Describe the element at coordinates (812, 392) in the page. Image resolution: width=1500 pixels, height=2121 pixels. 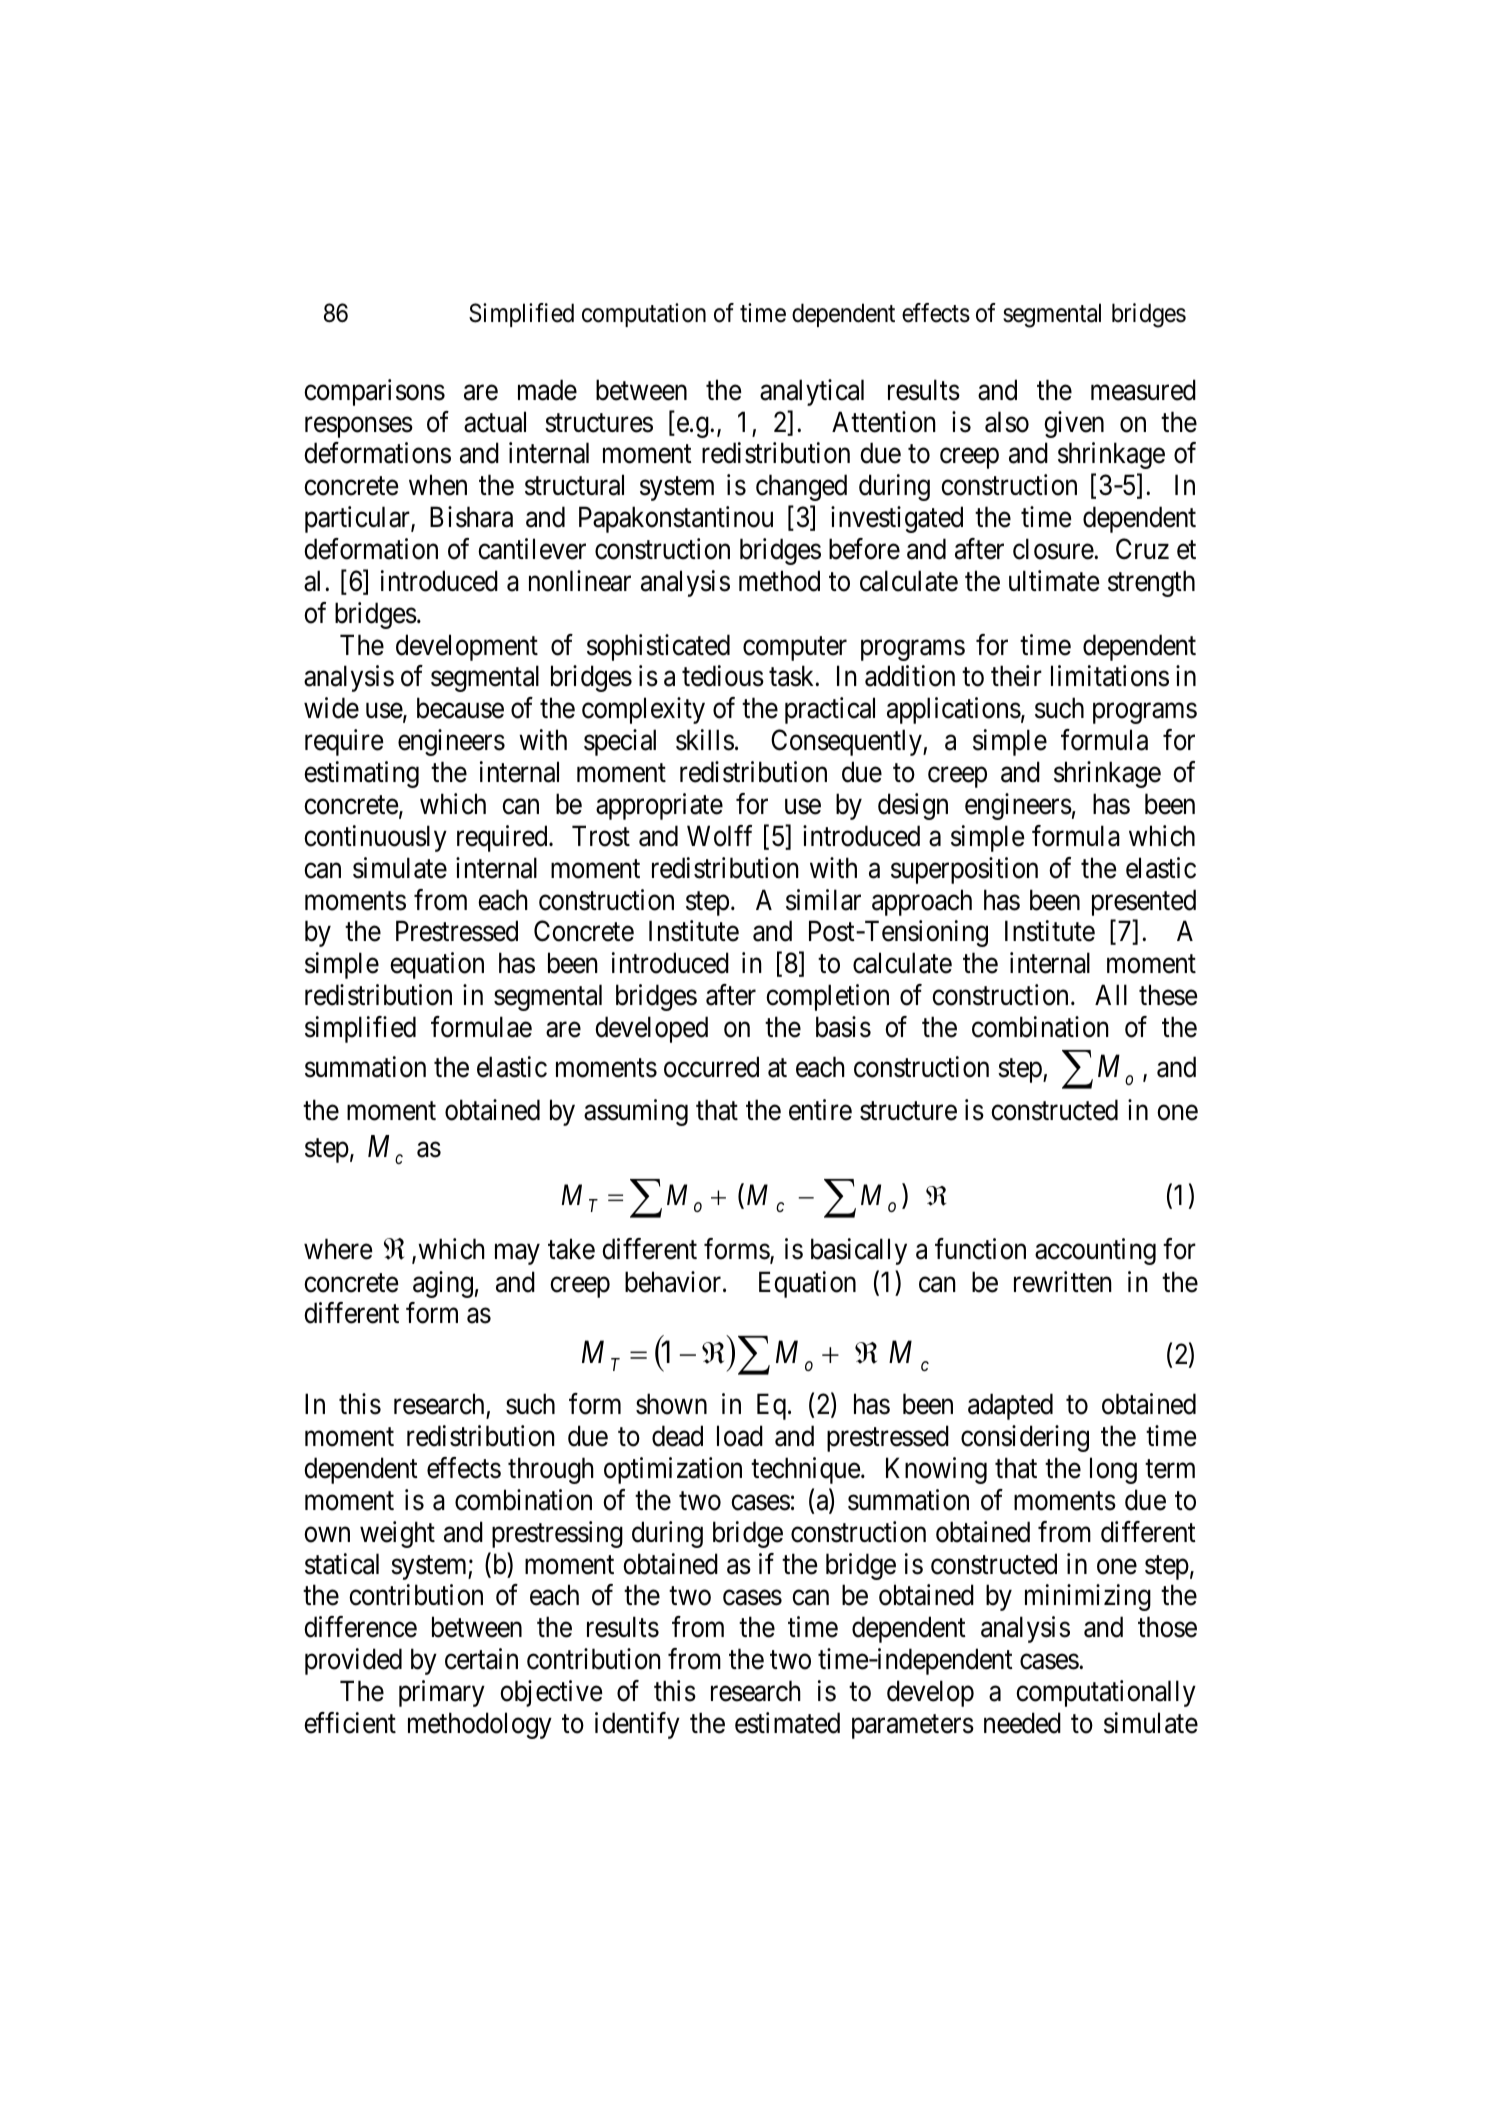
I see `analytical` at that location.
